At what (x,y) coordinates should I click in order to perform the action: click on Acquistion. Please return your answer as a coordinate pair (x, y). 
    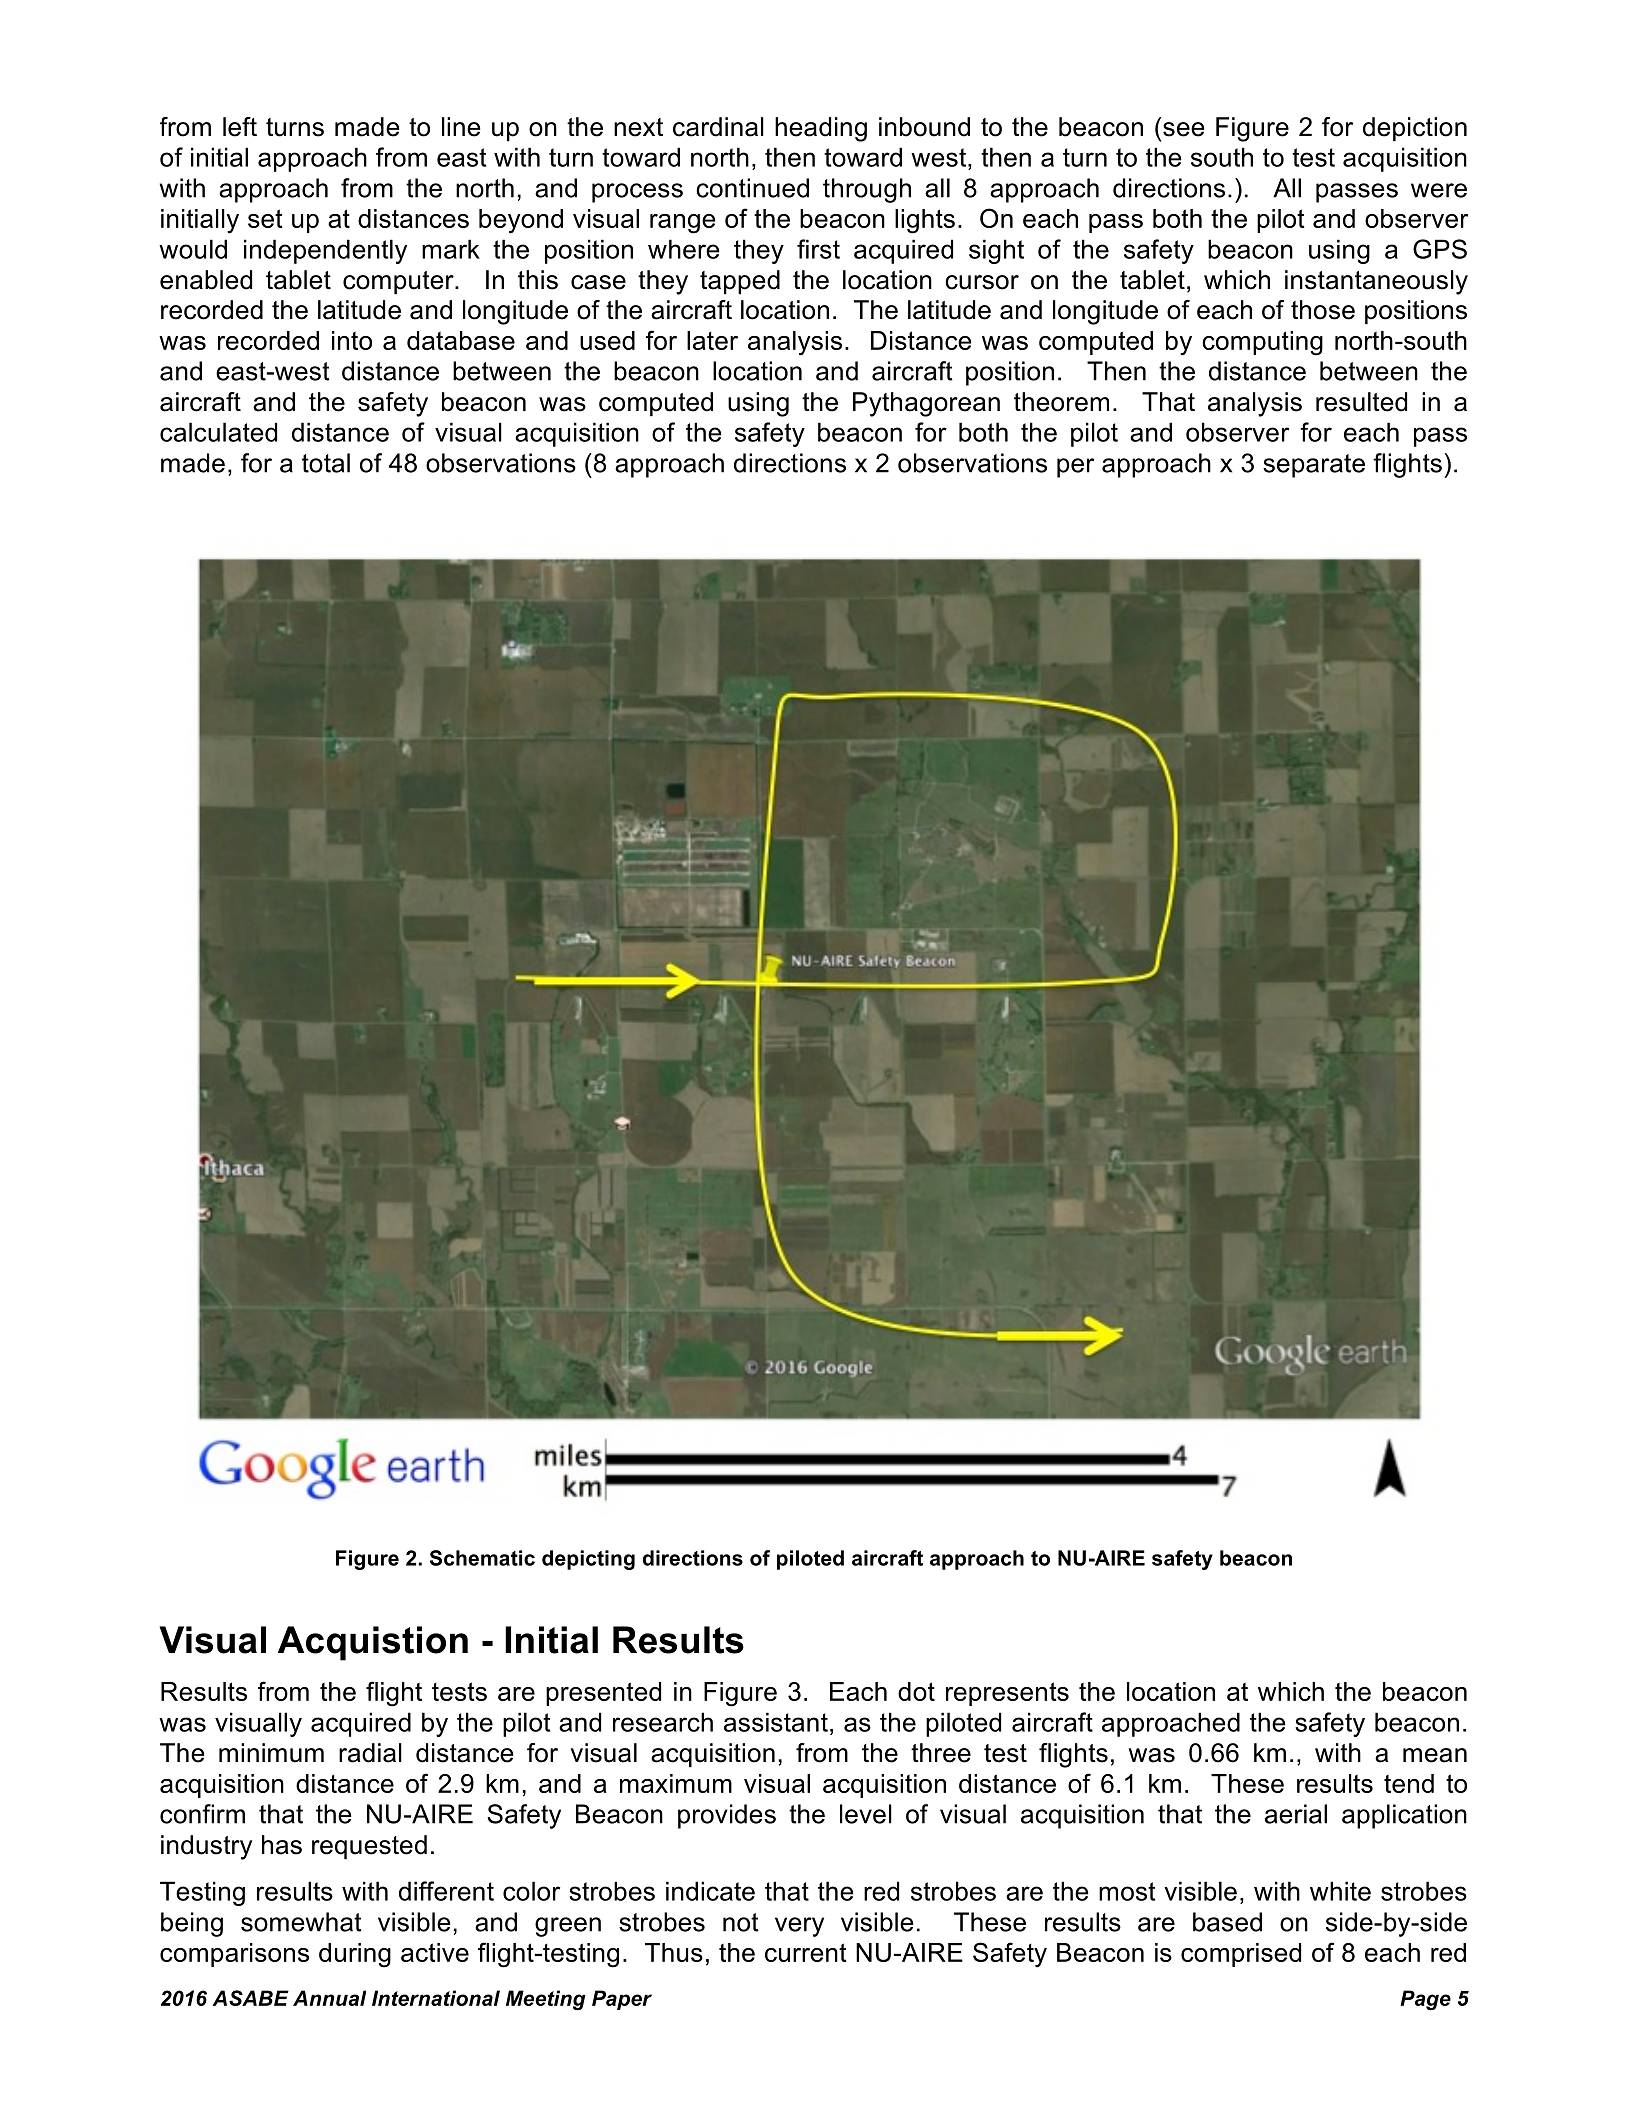
    Looking at the image, I should click on (373, 1643).
